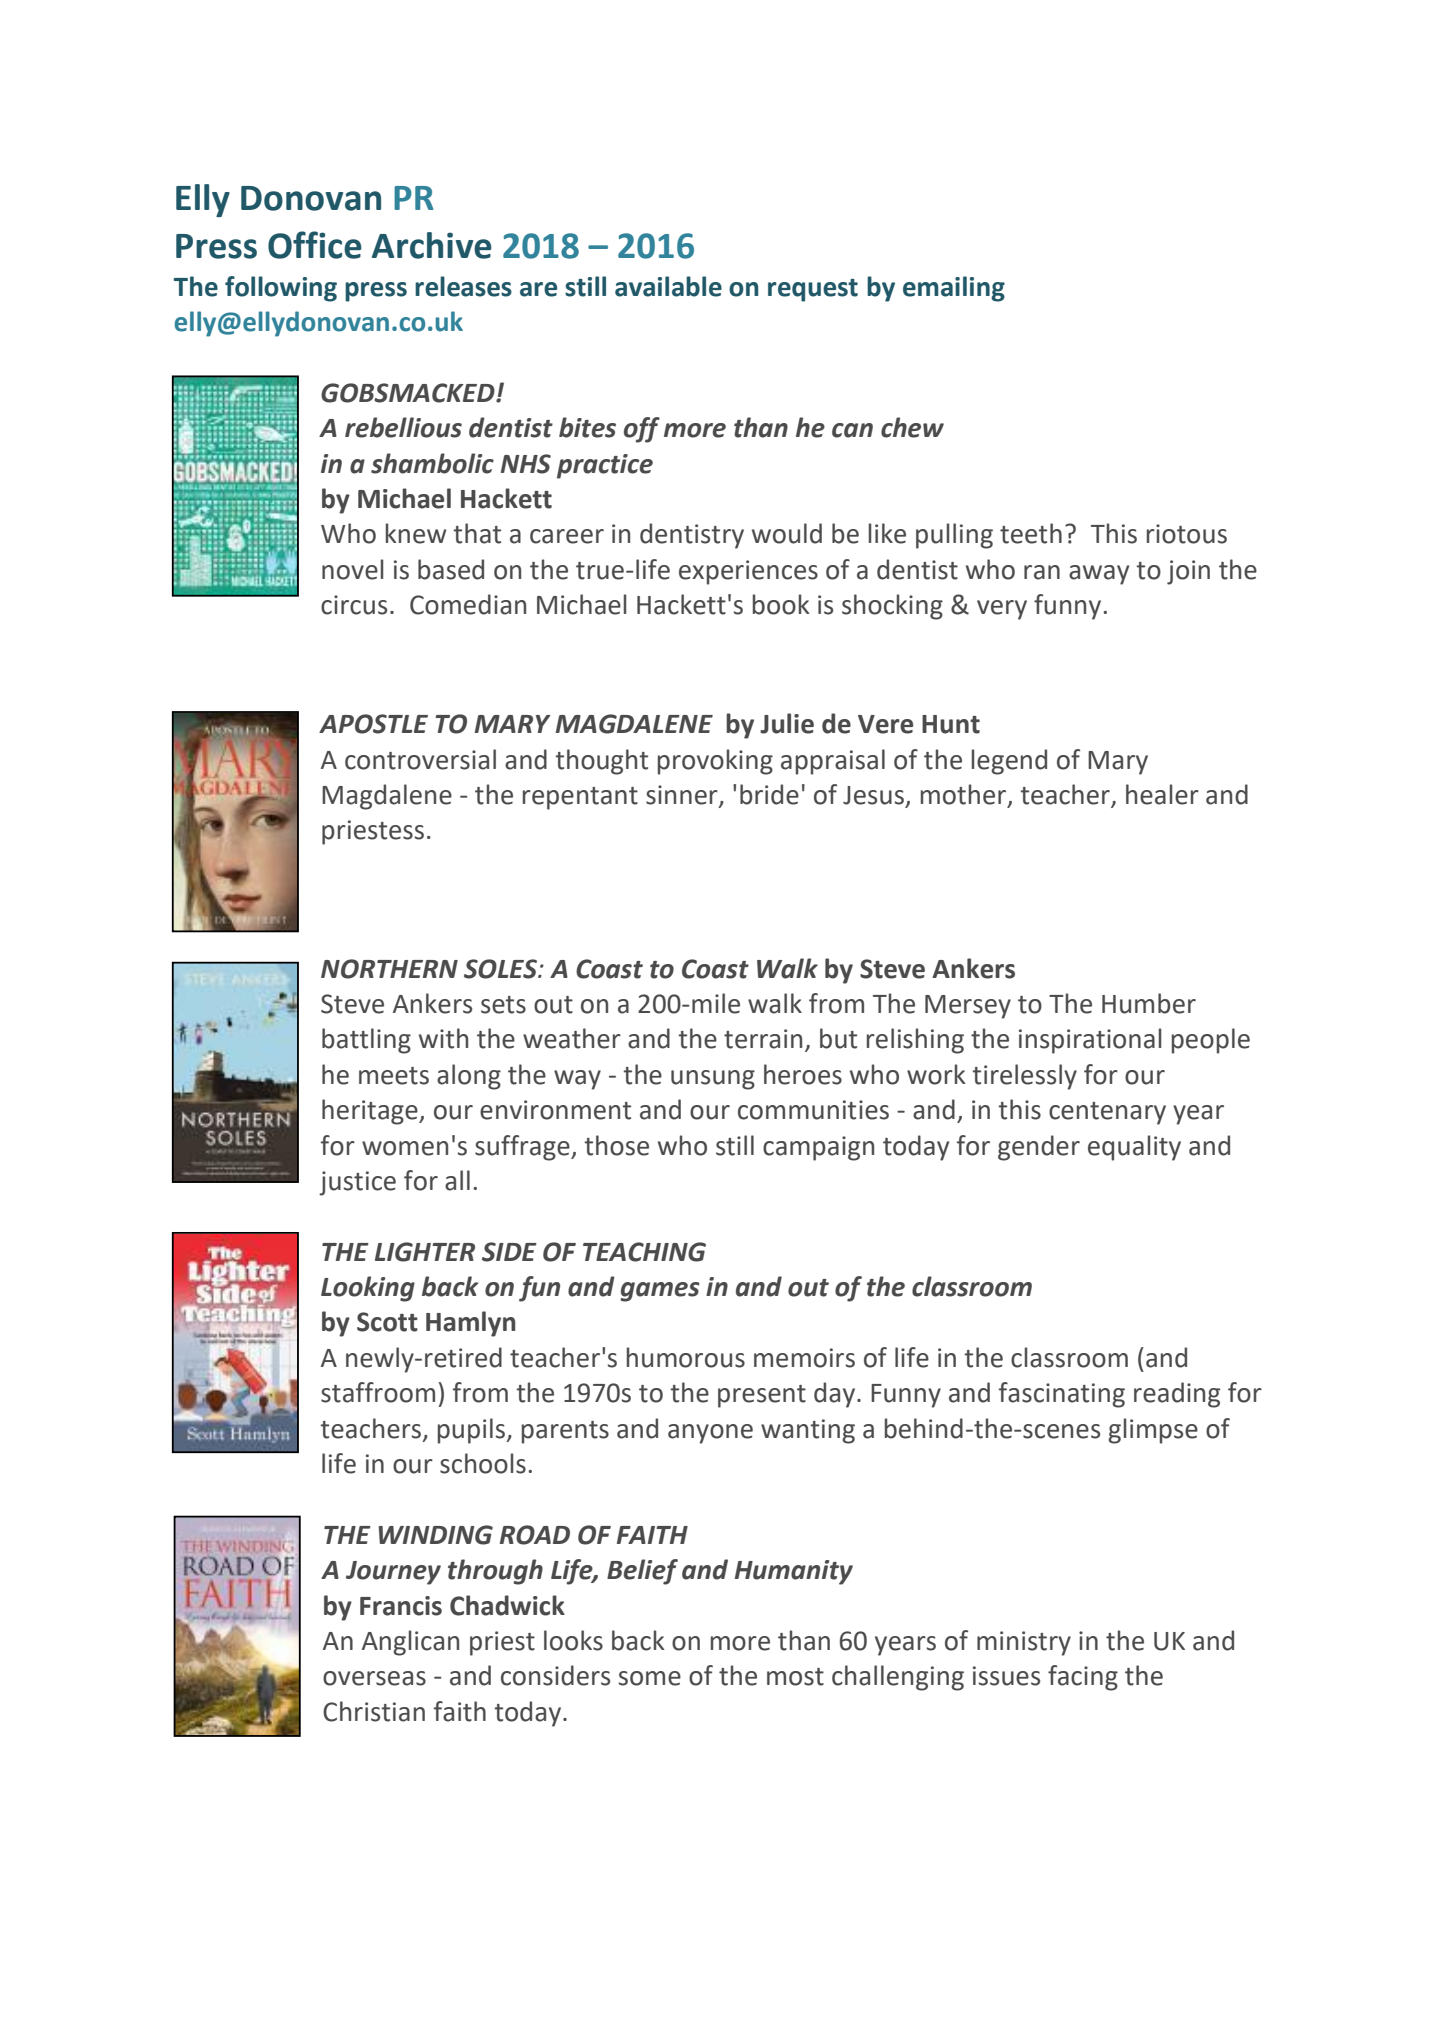  Describe the element at coordinates (763, 1039) in the document. I see `terrain` at that location.
